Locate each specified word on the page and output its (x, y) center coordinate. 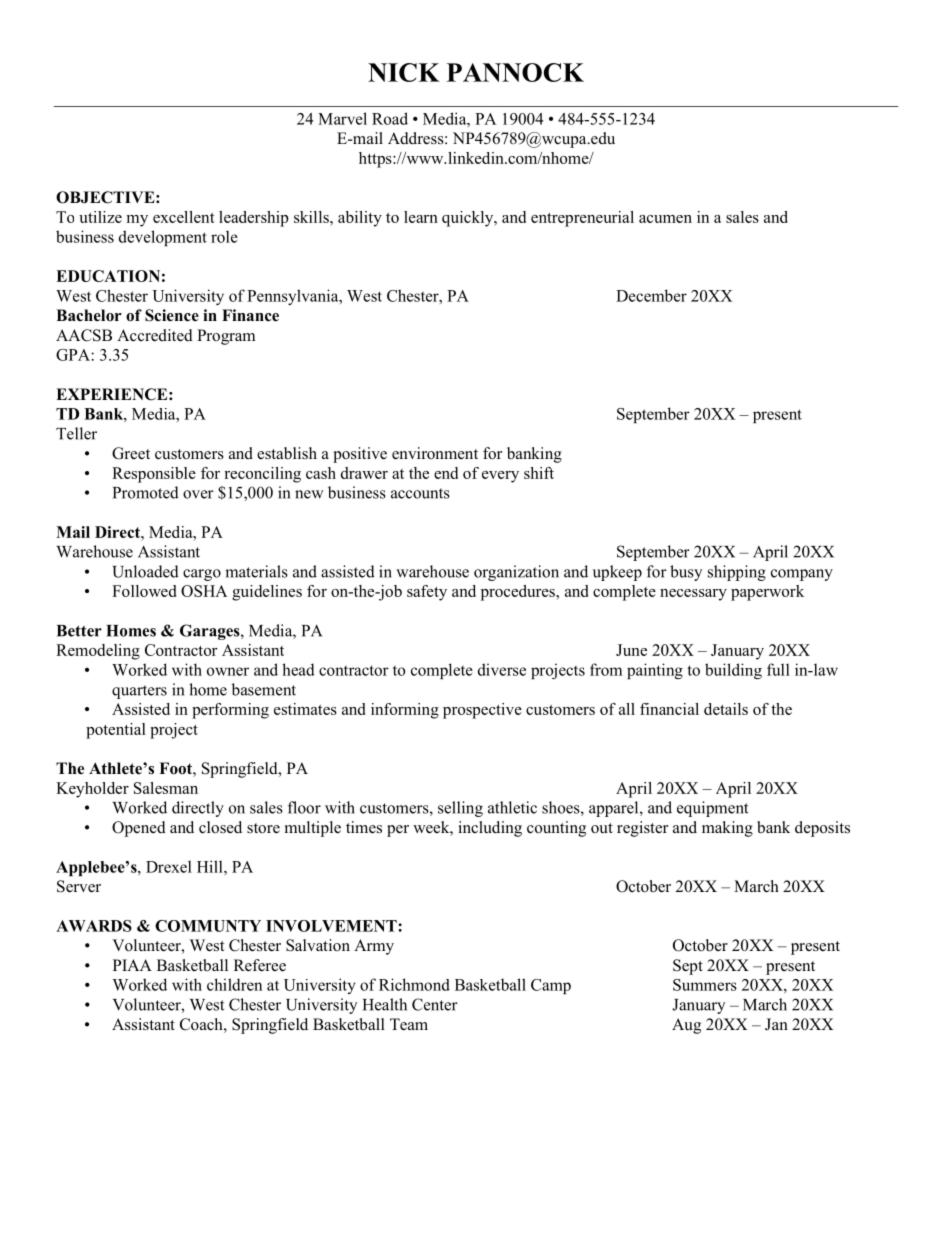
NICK (404, 72)
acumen (665, 219)
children (234, 984)
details (726, 709)
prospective (482, 711)
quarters (139, 692)
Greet (131, 453)
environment (435, 453)
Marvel (342, 118)
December (651, 295)
